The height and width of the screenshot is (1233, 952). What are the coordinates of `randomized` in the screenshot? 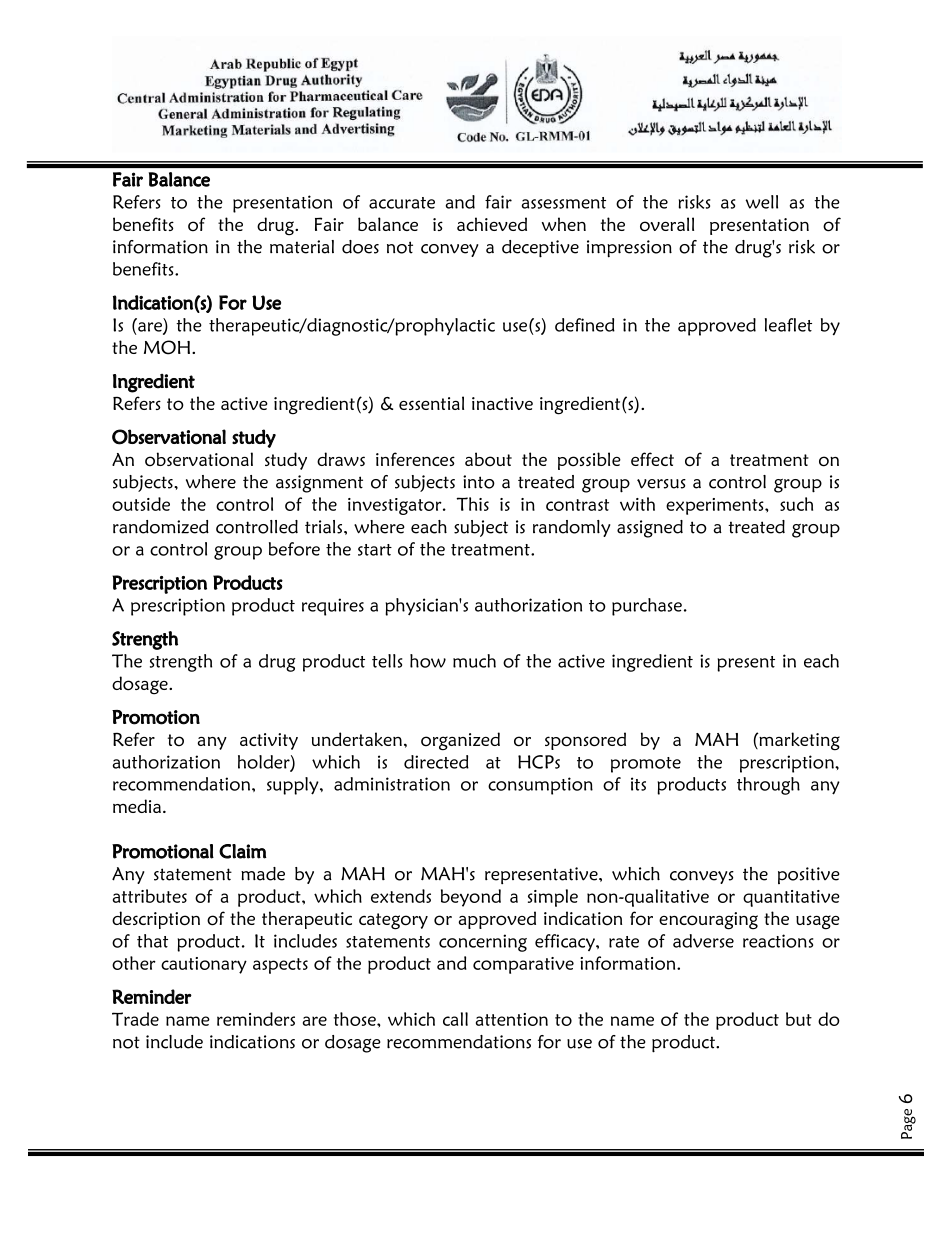 It's located at (161, 527).
